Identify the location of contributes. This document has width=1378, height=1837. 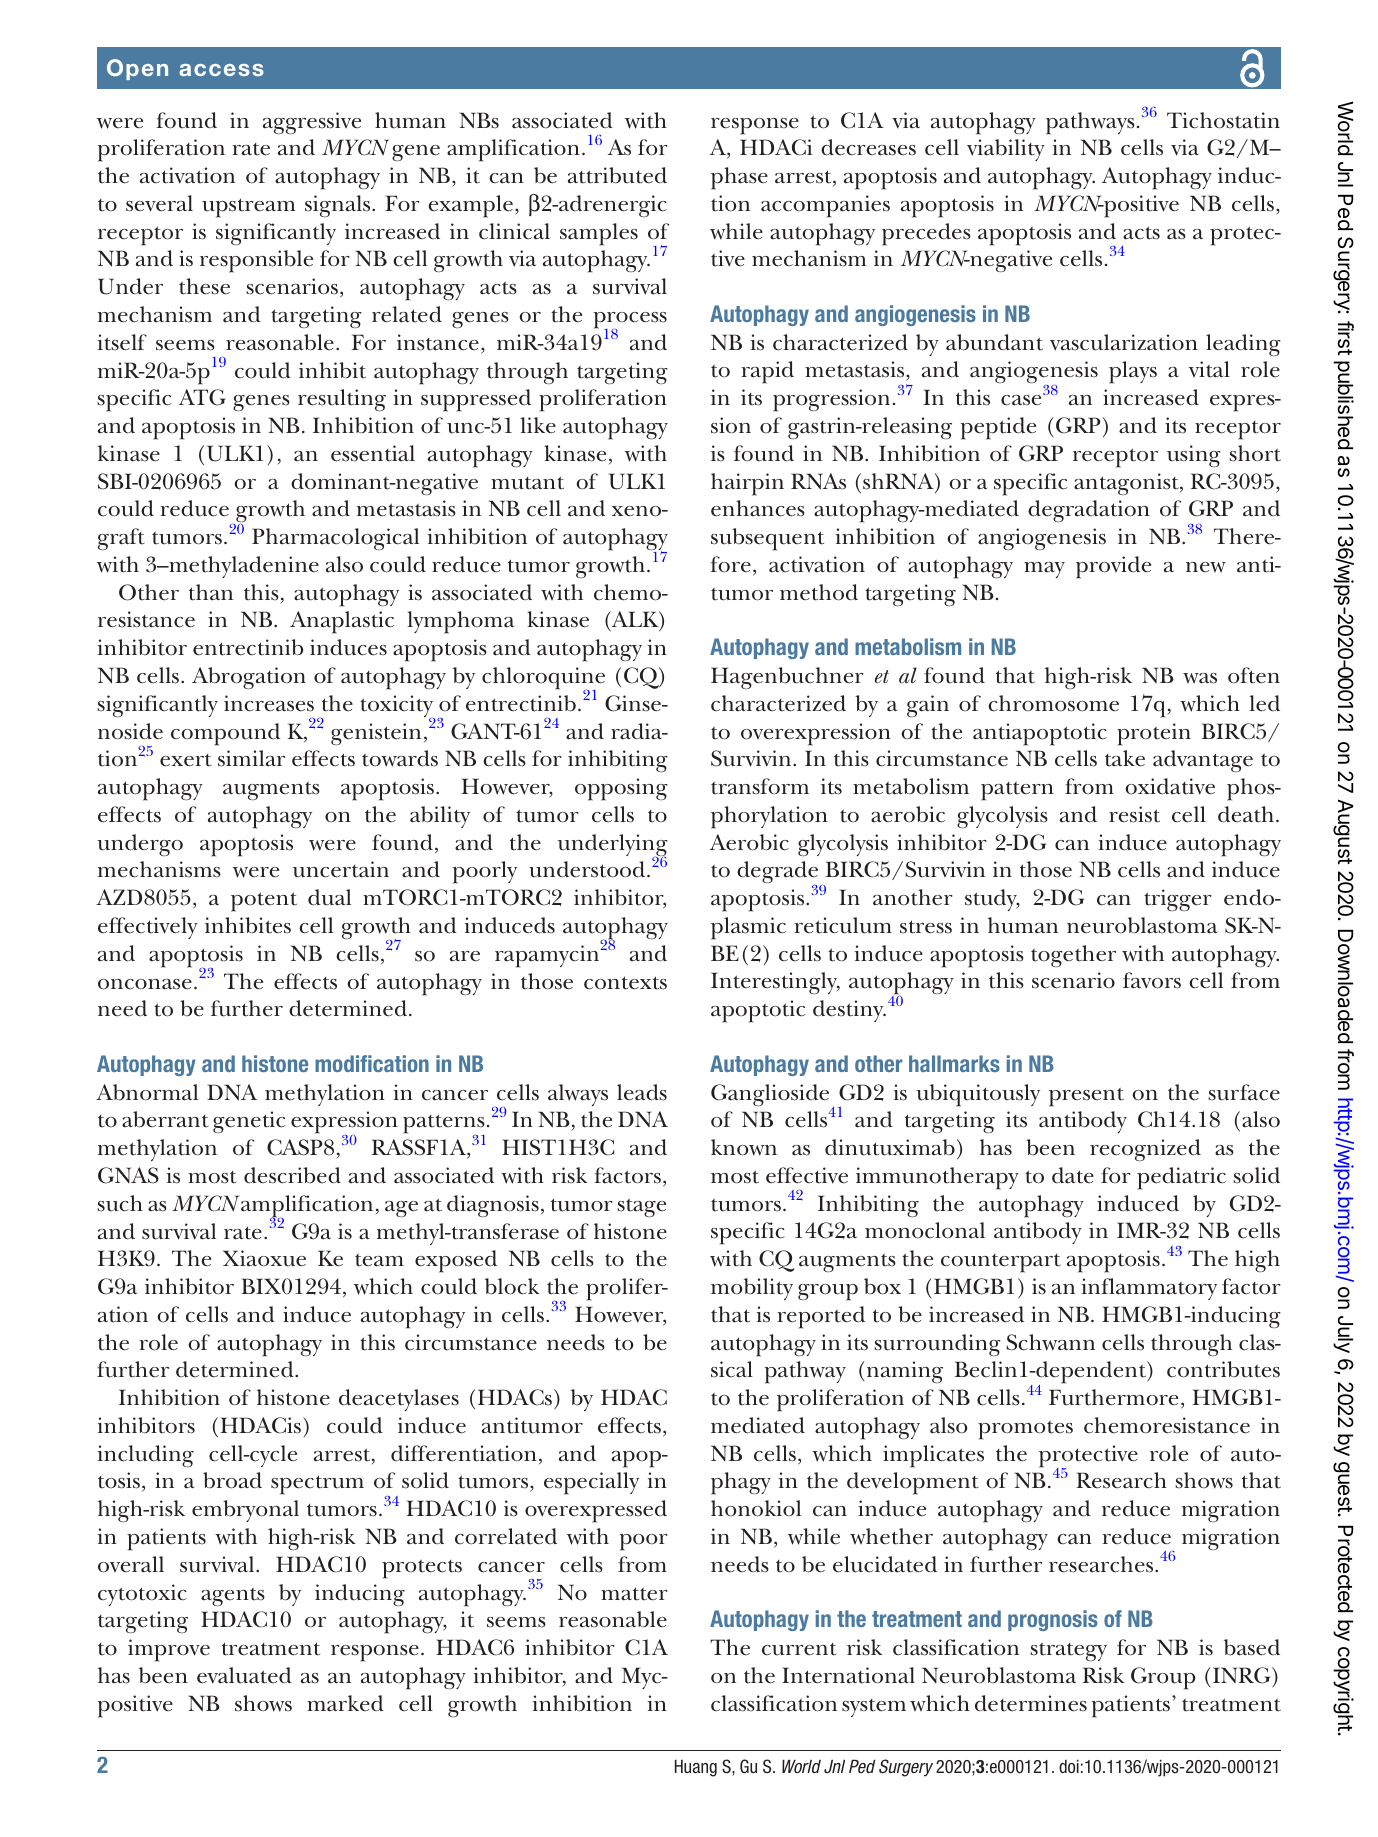
(1223, 1369).
